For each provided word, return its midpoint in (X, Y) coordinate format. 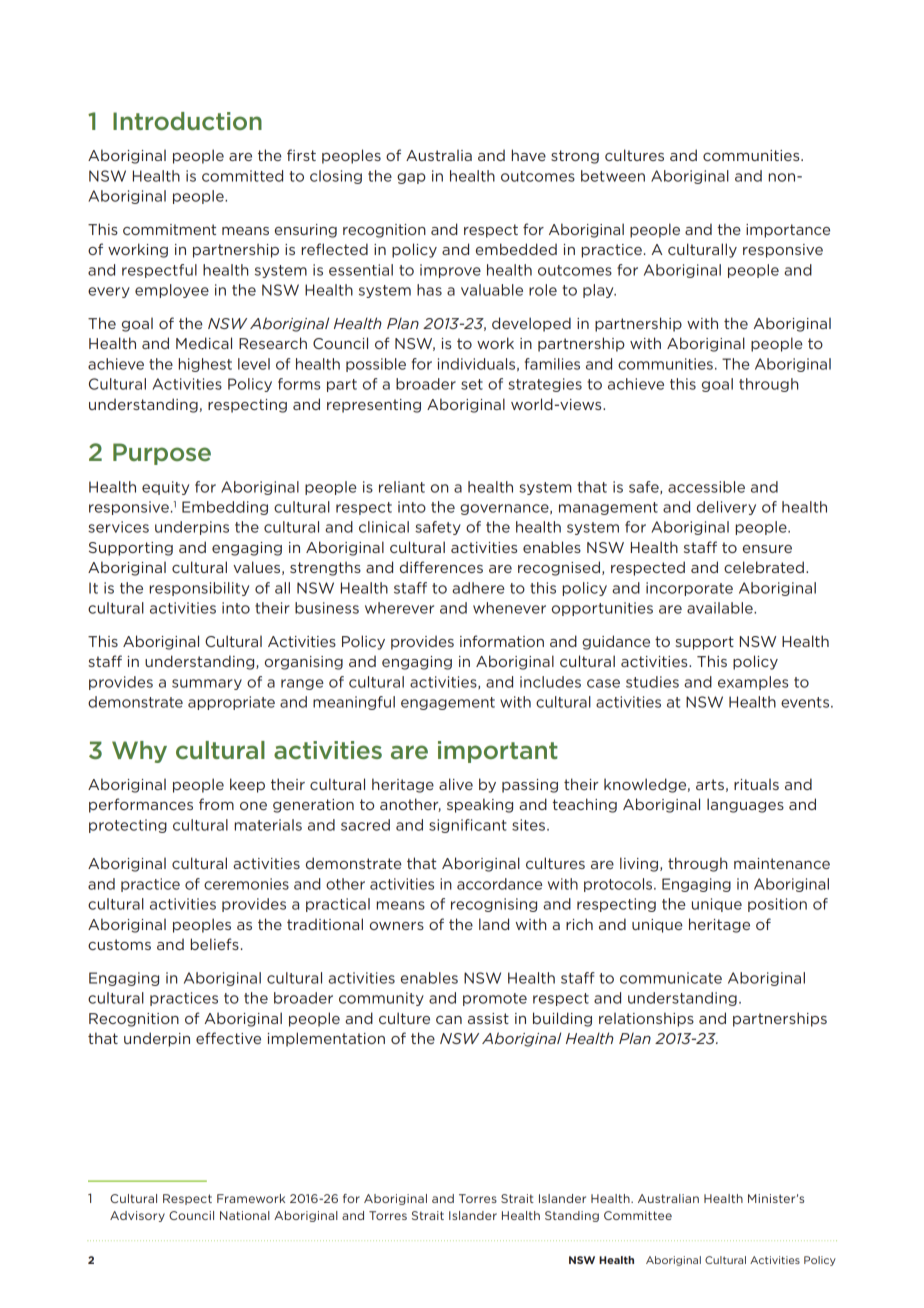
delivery (726, 508)
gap (411, 178)
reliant (402, 487)
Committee (638, 1215)
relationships (646, 1019)
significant (468, 826)
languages (745, 805)
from (216, 804)
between (613, 176)
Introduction (187, 121)
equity (165, 488)
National (245, 1215)
